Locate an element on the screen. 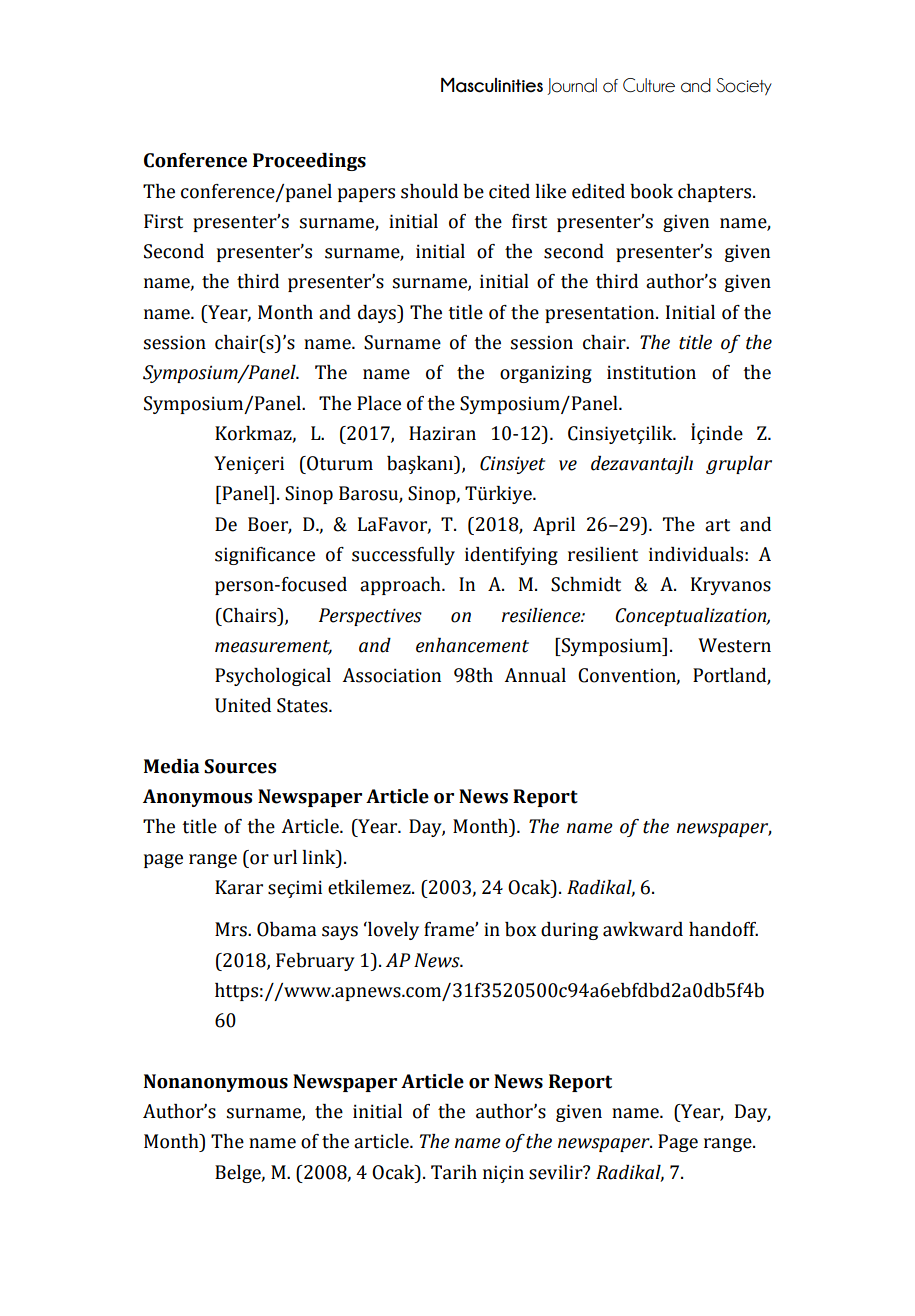 The image size is (915, 1316). should is located at coordinates (429, 191).
